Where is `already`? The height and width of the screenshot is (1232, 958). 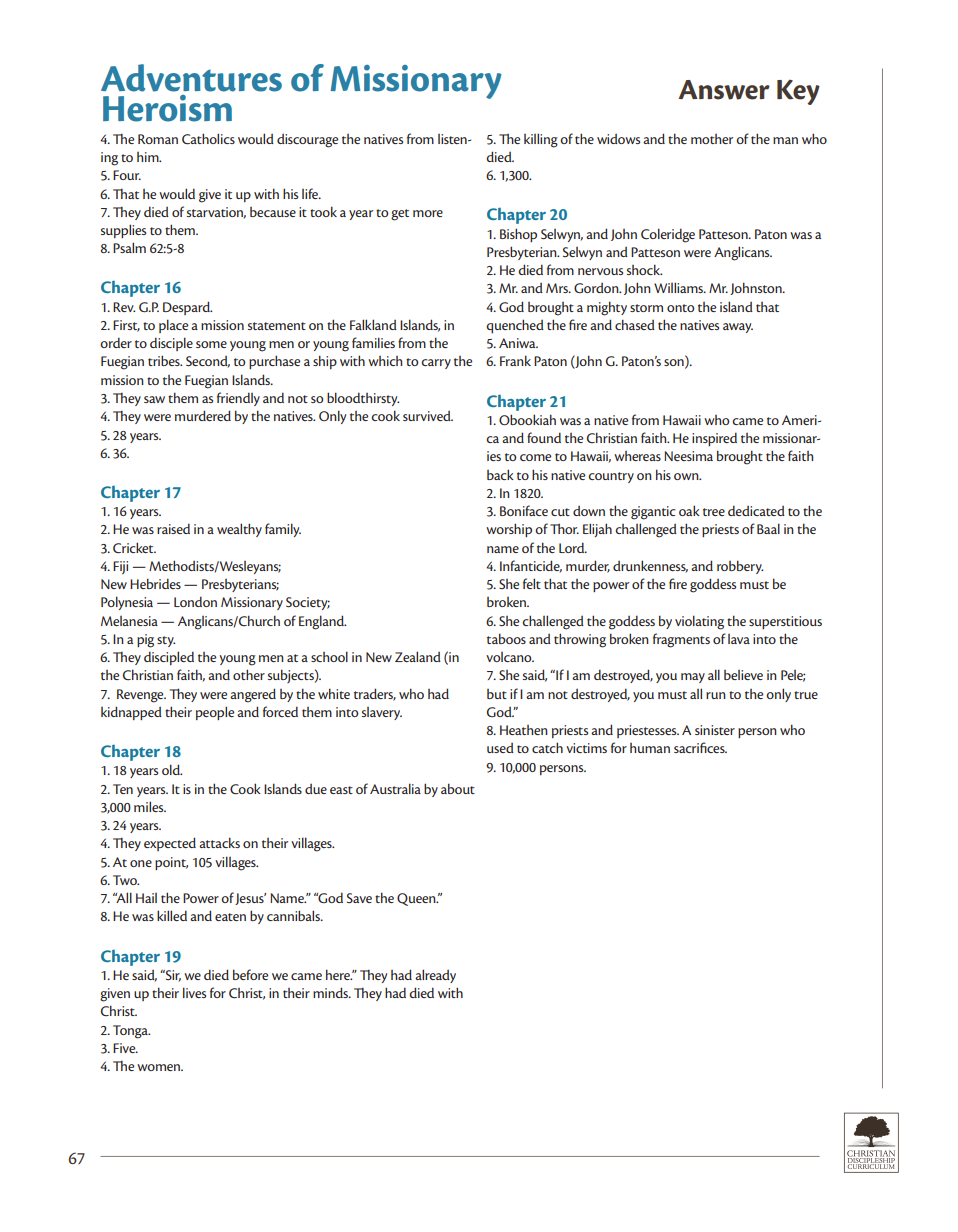 already is located at coordinates (435, 976).
